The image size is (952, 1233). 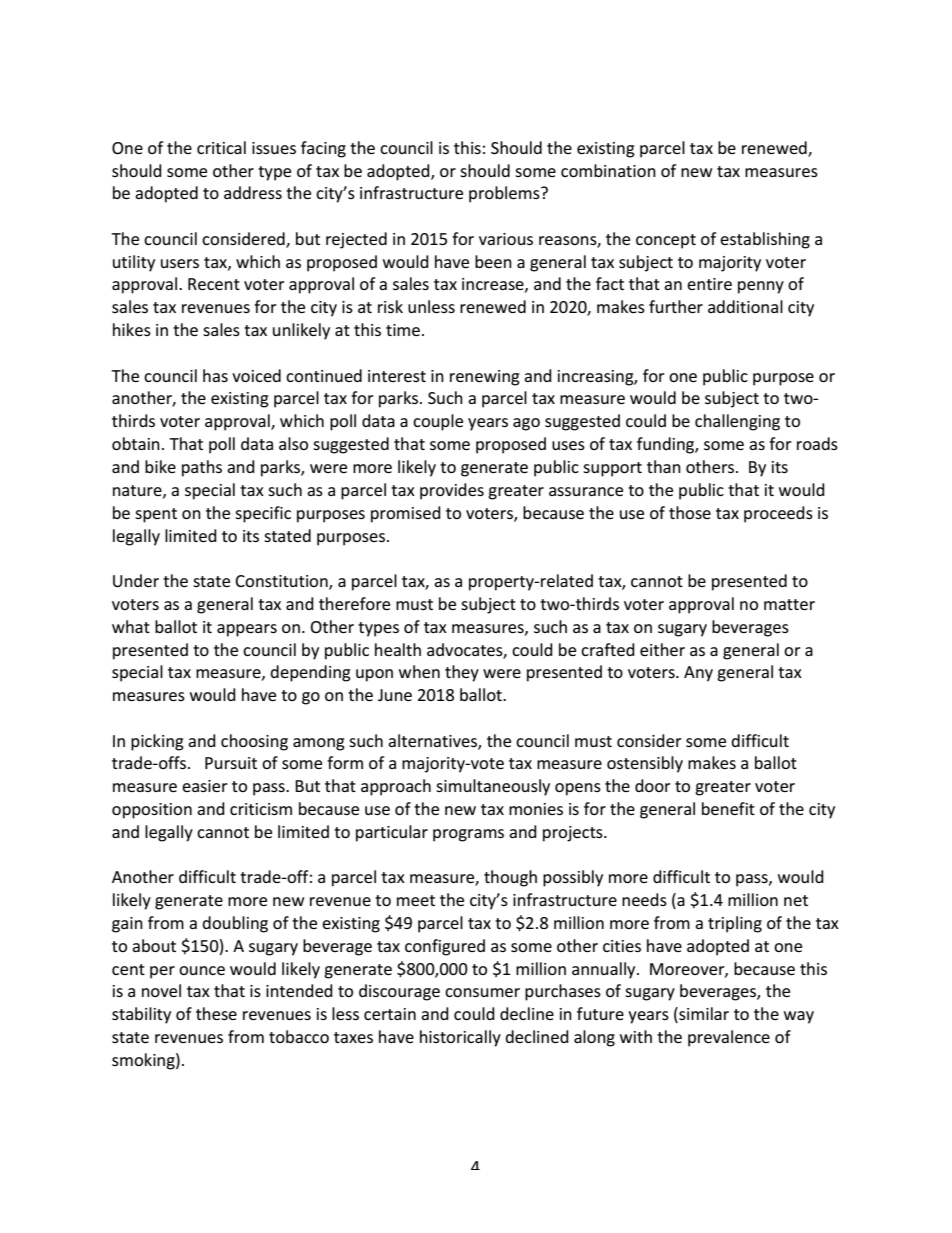 What do you see at coordinates (789, 604) in the page?
I see `matter` at bounding box center [789, 604].
